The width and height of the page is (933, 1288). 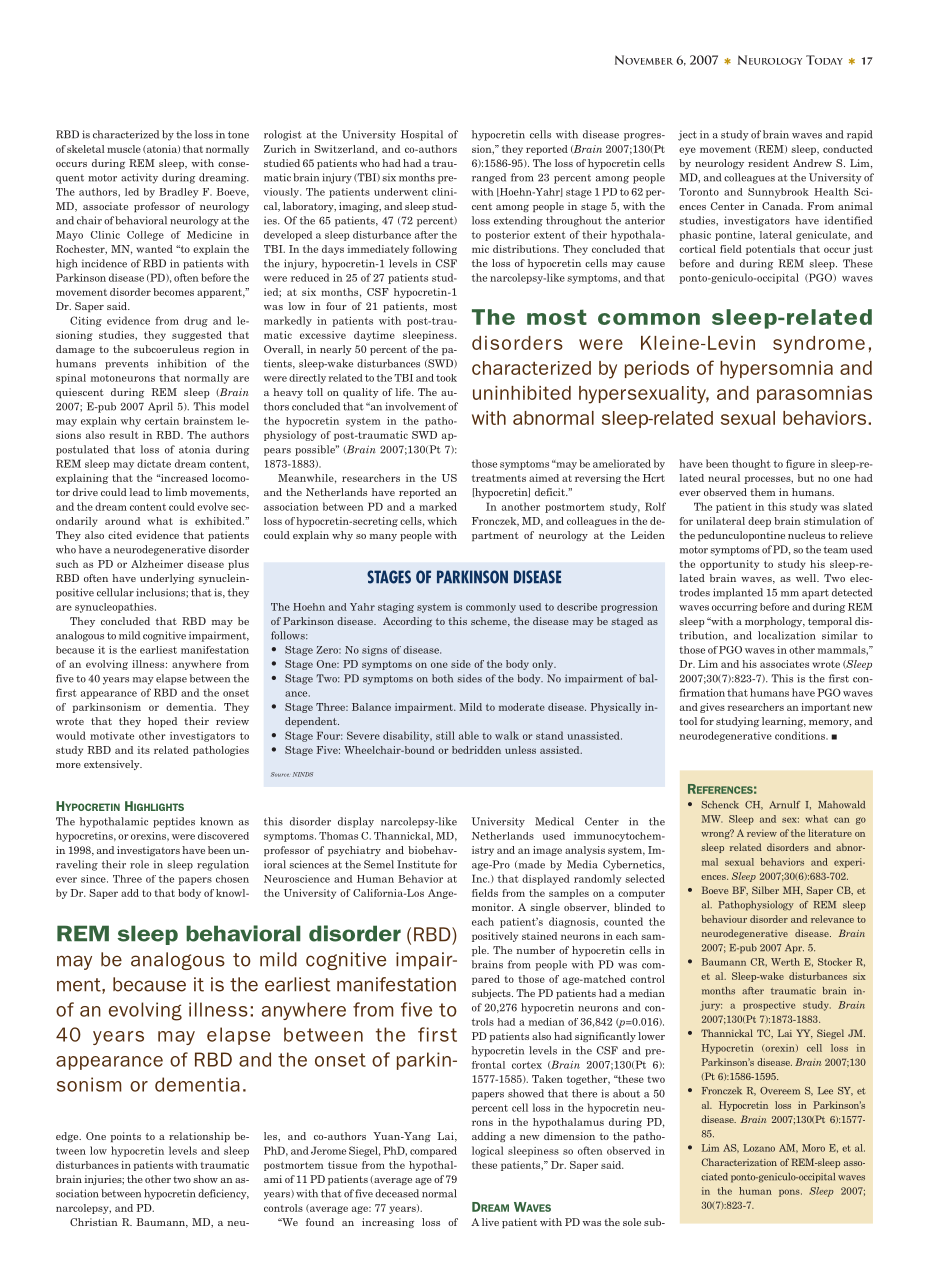 I want to click on number, so click(x=535, y=950).
